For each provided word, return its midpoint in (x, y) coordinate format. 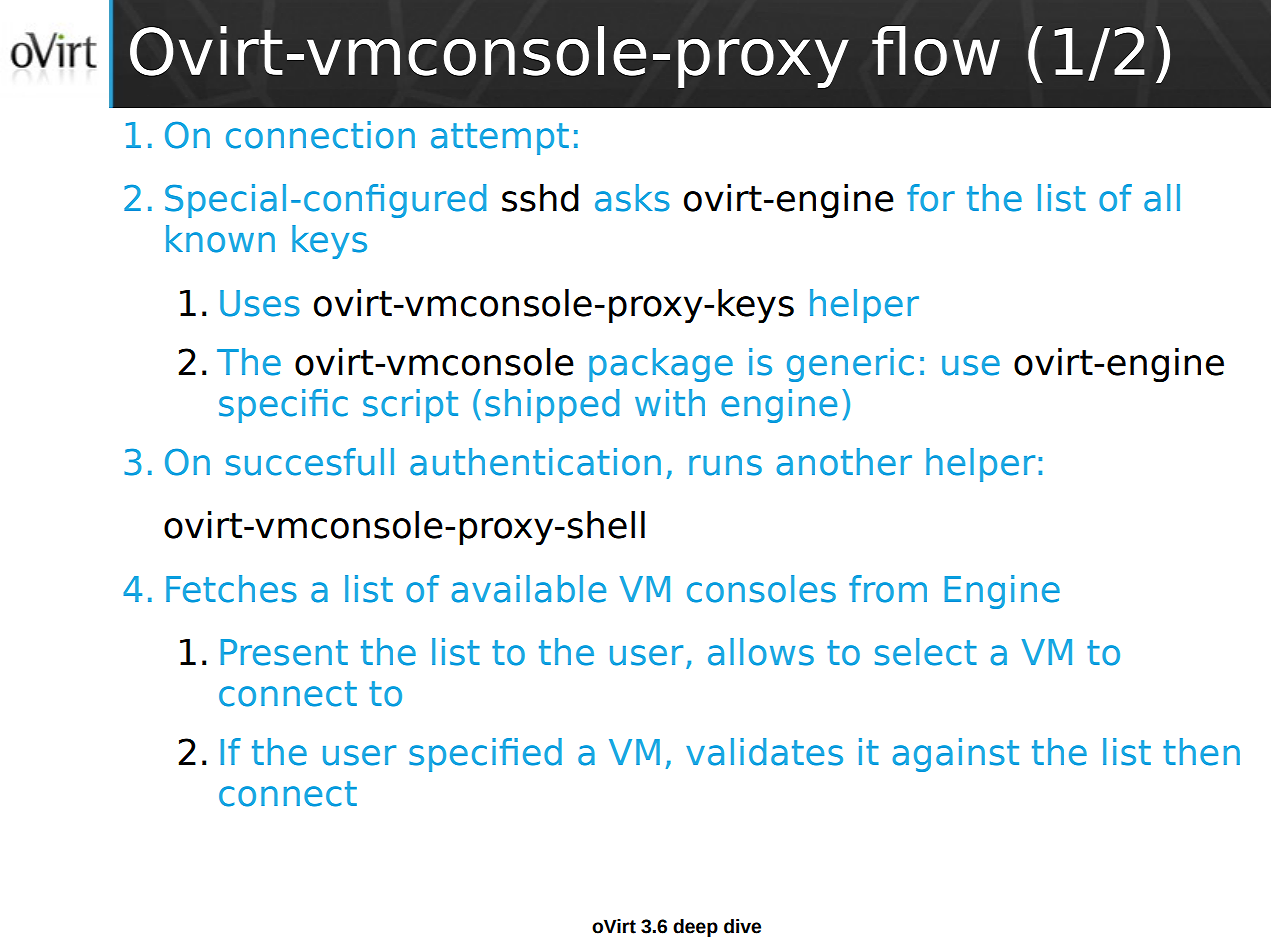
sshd (540, 198)
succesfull (310, 462)
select (926, 652)
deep (695, 928)
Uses (260, 303)
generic (850, 365)
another (844, 462)
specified (485, 755)
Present (284, 652)
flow (936, 51)
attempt (500, 139)
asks (632, 198)
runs (725, 465)
